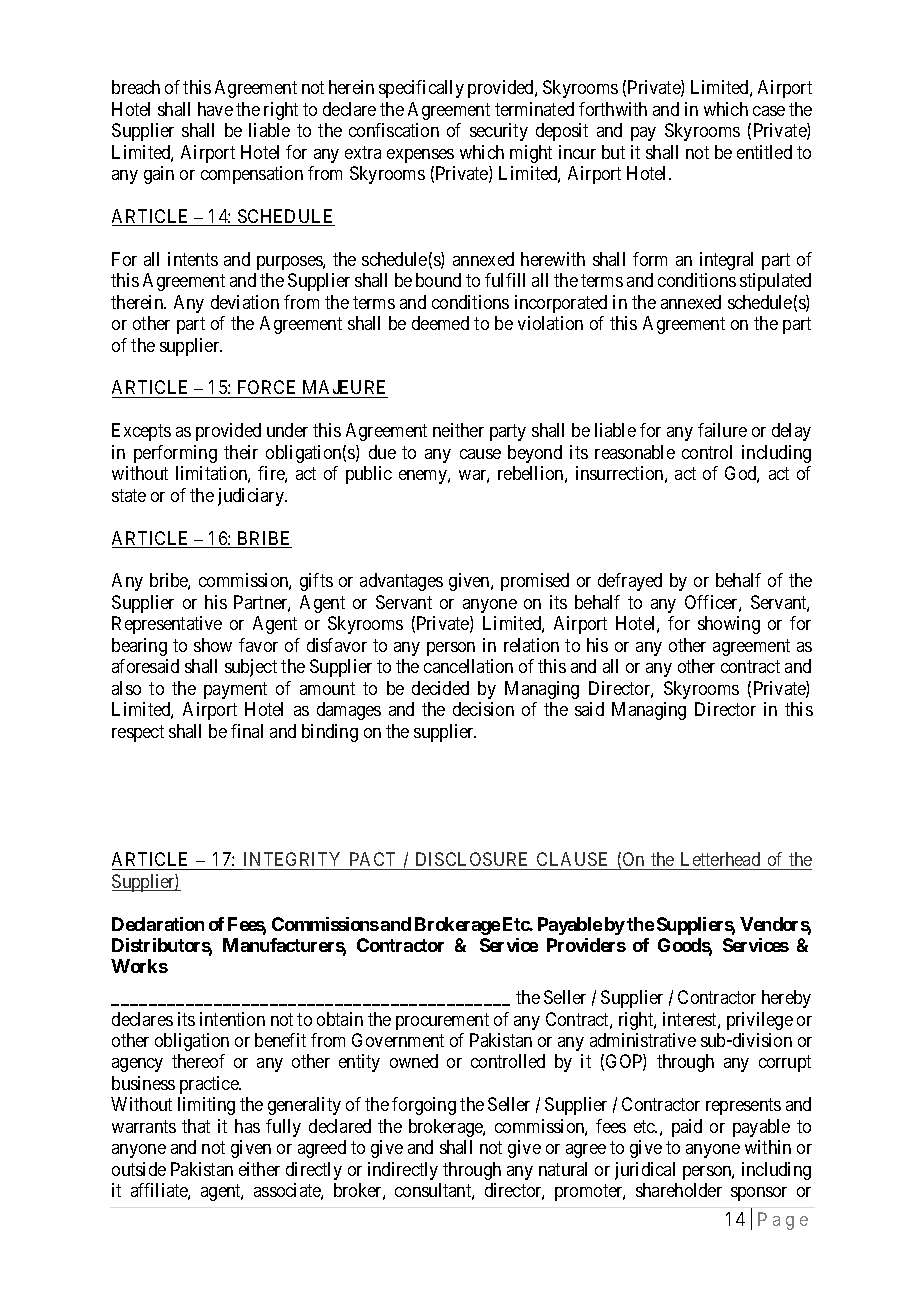 This document has height=1308, width=924. What do you see at coordinates (196, 1126) in the document?
I see `that` at bounding box center [196, 1126].
